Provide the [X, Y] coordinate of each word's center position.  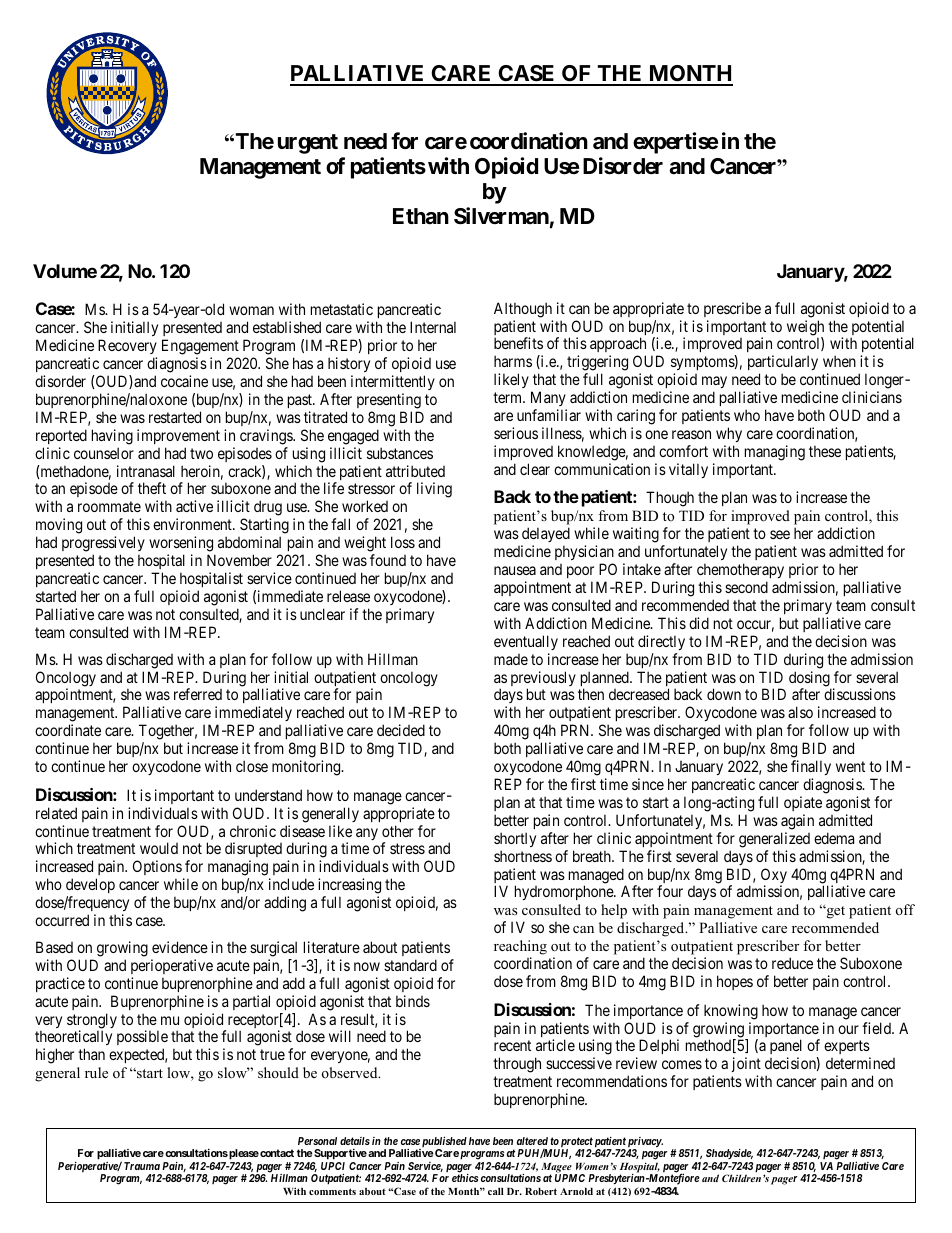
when [839, 361]
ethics [465, 1178]
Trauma [142, 1166]
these [825, 451]
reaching [520, 947]
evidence [180, 947]
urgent [308, 144]
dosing [810, 680]
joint [746, 1066]
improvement [178, 436]
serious [516, 433]
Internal [433, 327]
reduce [792, 963]
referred [198, 694]
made [511, 659]
